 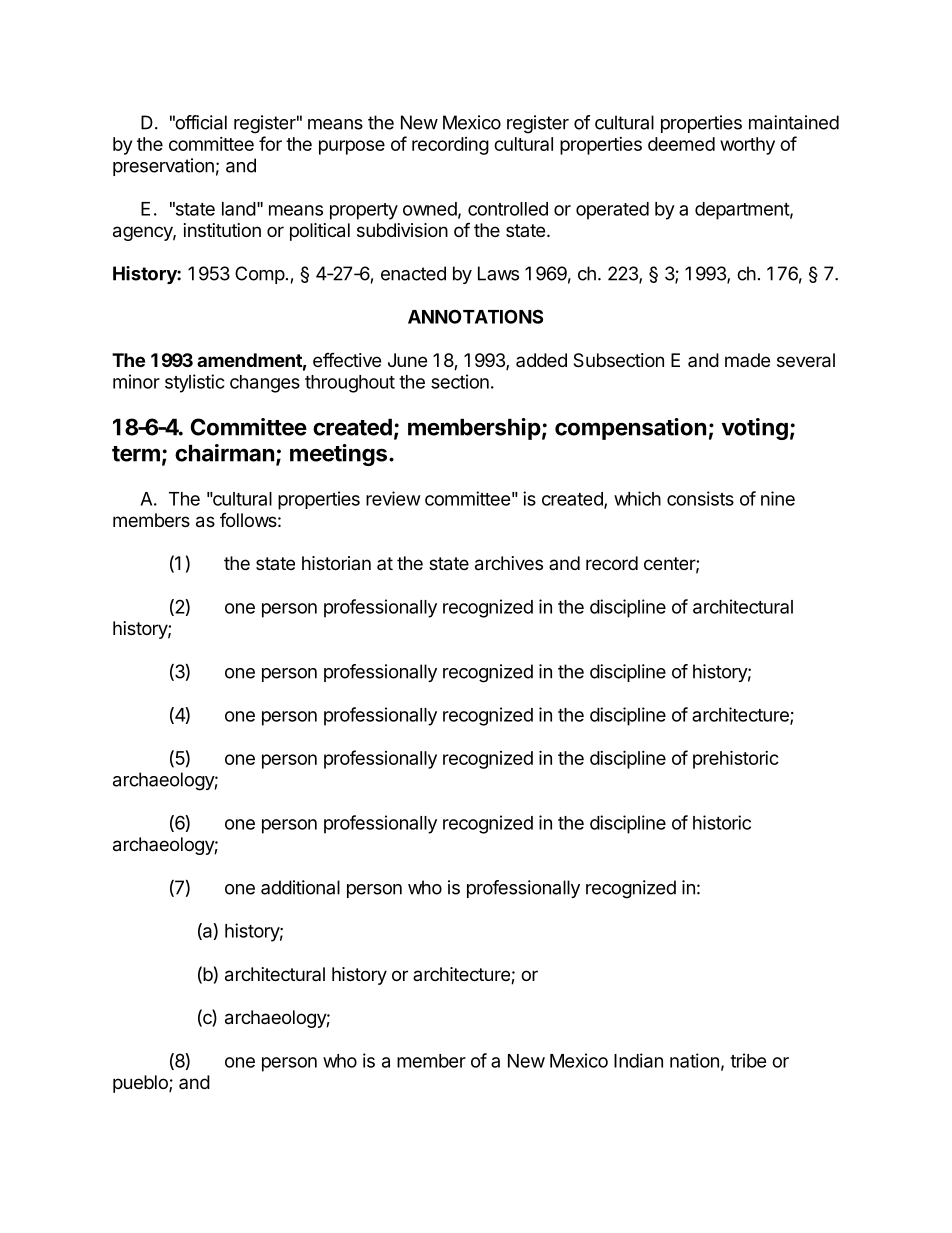 I want to click on pueblo, so click(x=141, y=1084).
